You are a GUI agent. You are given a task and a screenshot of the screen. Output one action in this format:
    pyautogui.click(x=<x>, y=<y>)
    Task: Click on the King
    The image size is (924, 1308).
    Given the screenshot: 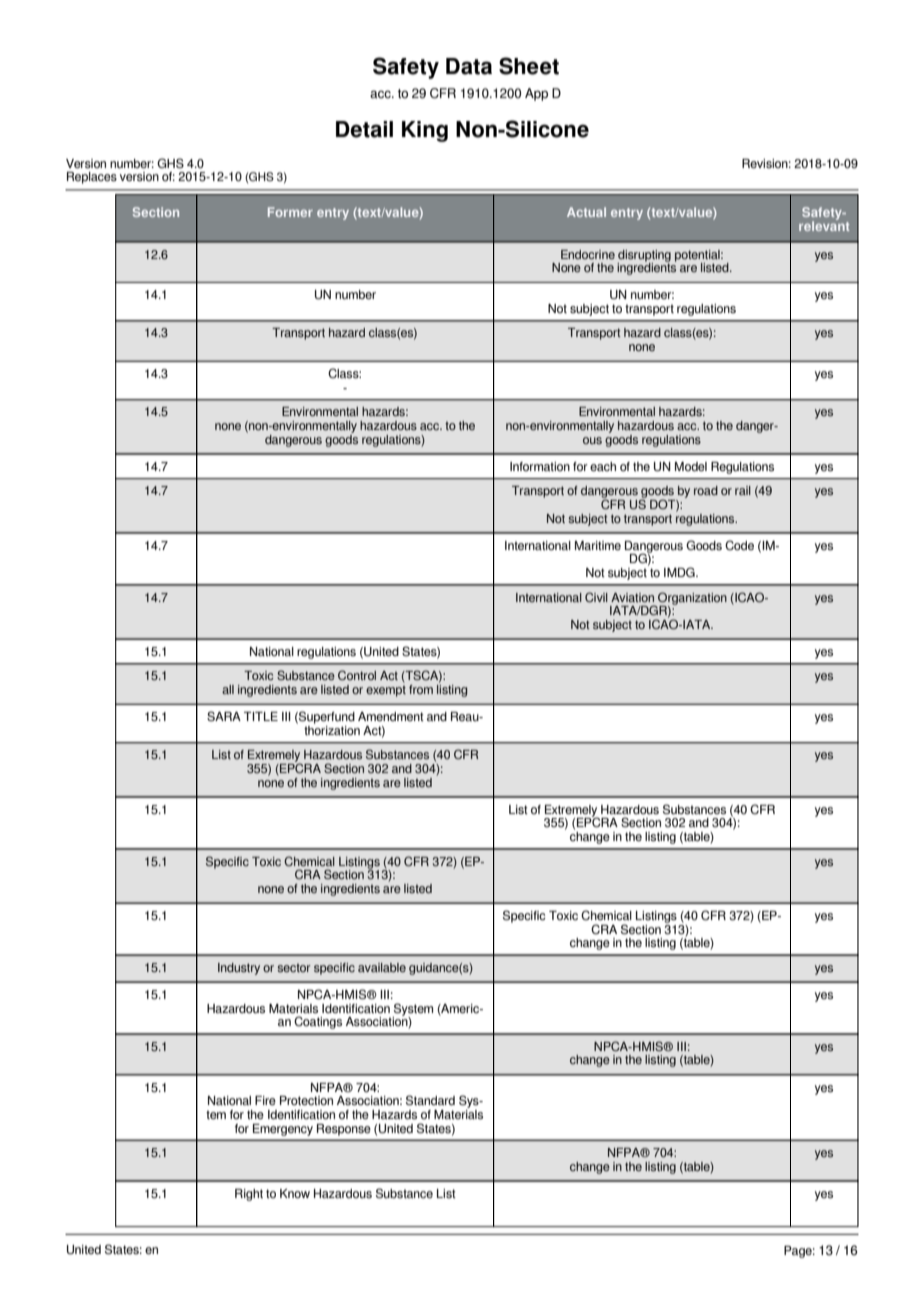 What is the action you would take?
    pyautogui.click(x=425, y=131)
